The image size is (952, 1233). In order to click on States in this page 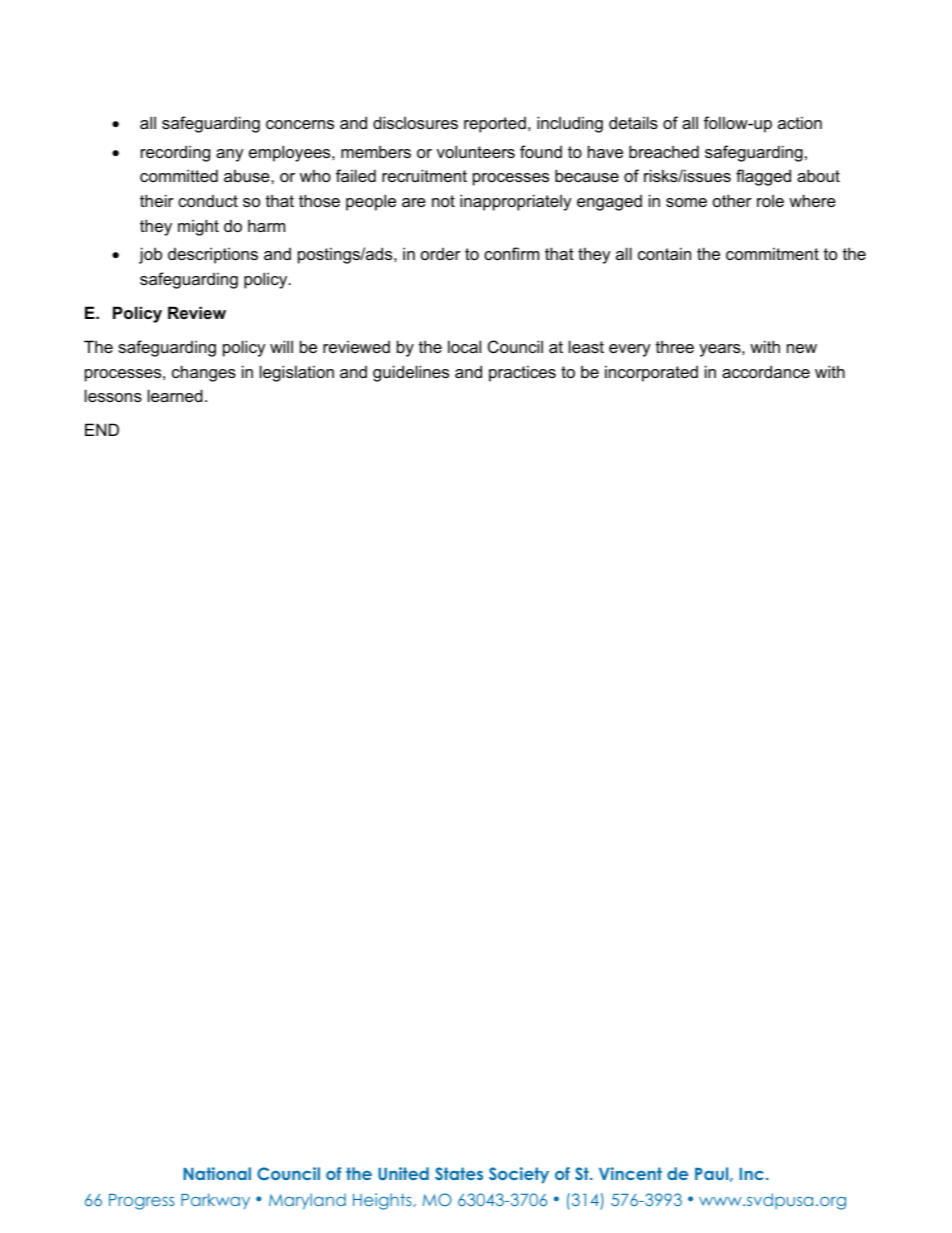, I will do `click(459, 1173)`.
